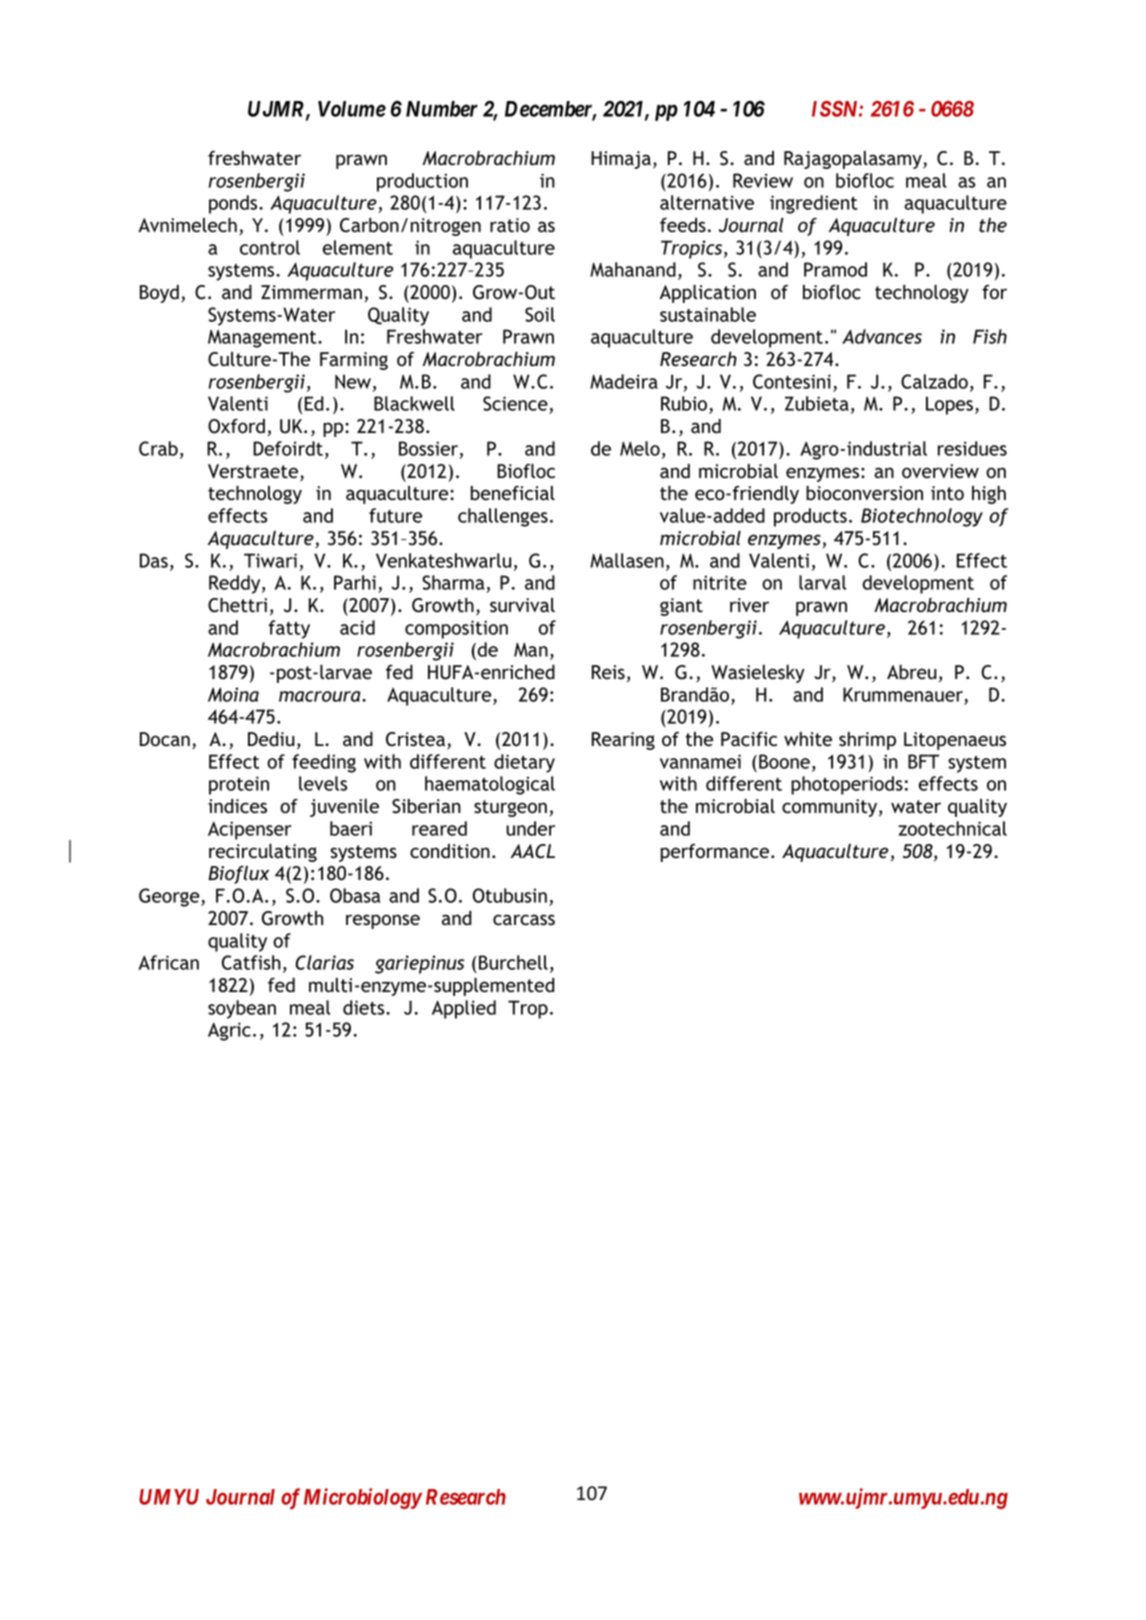  Describe the element at coordinates (530, 828) in the document. I see `under` at that location.
